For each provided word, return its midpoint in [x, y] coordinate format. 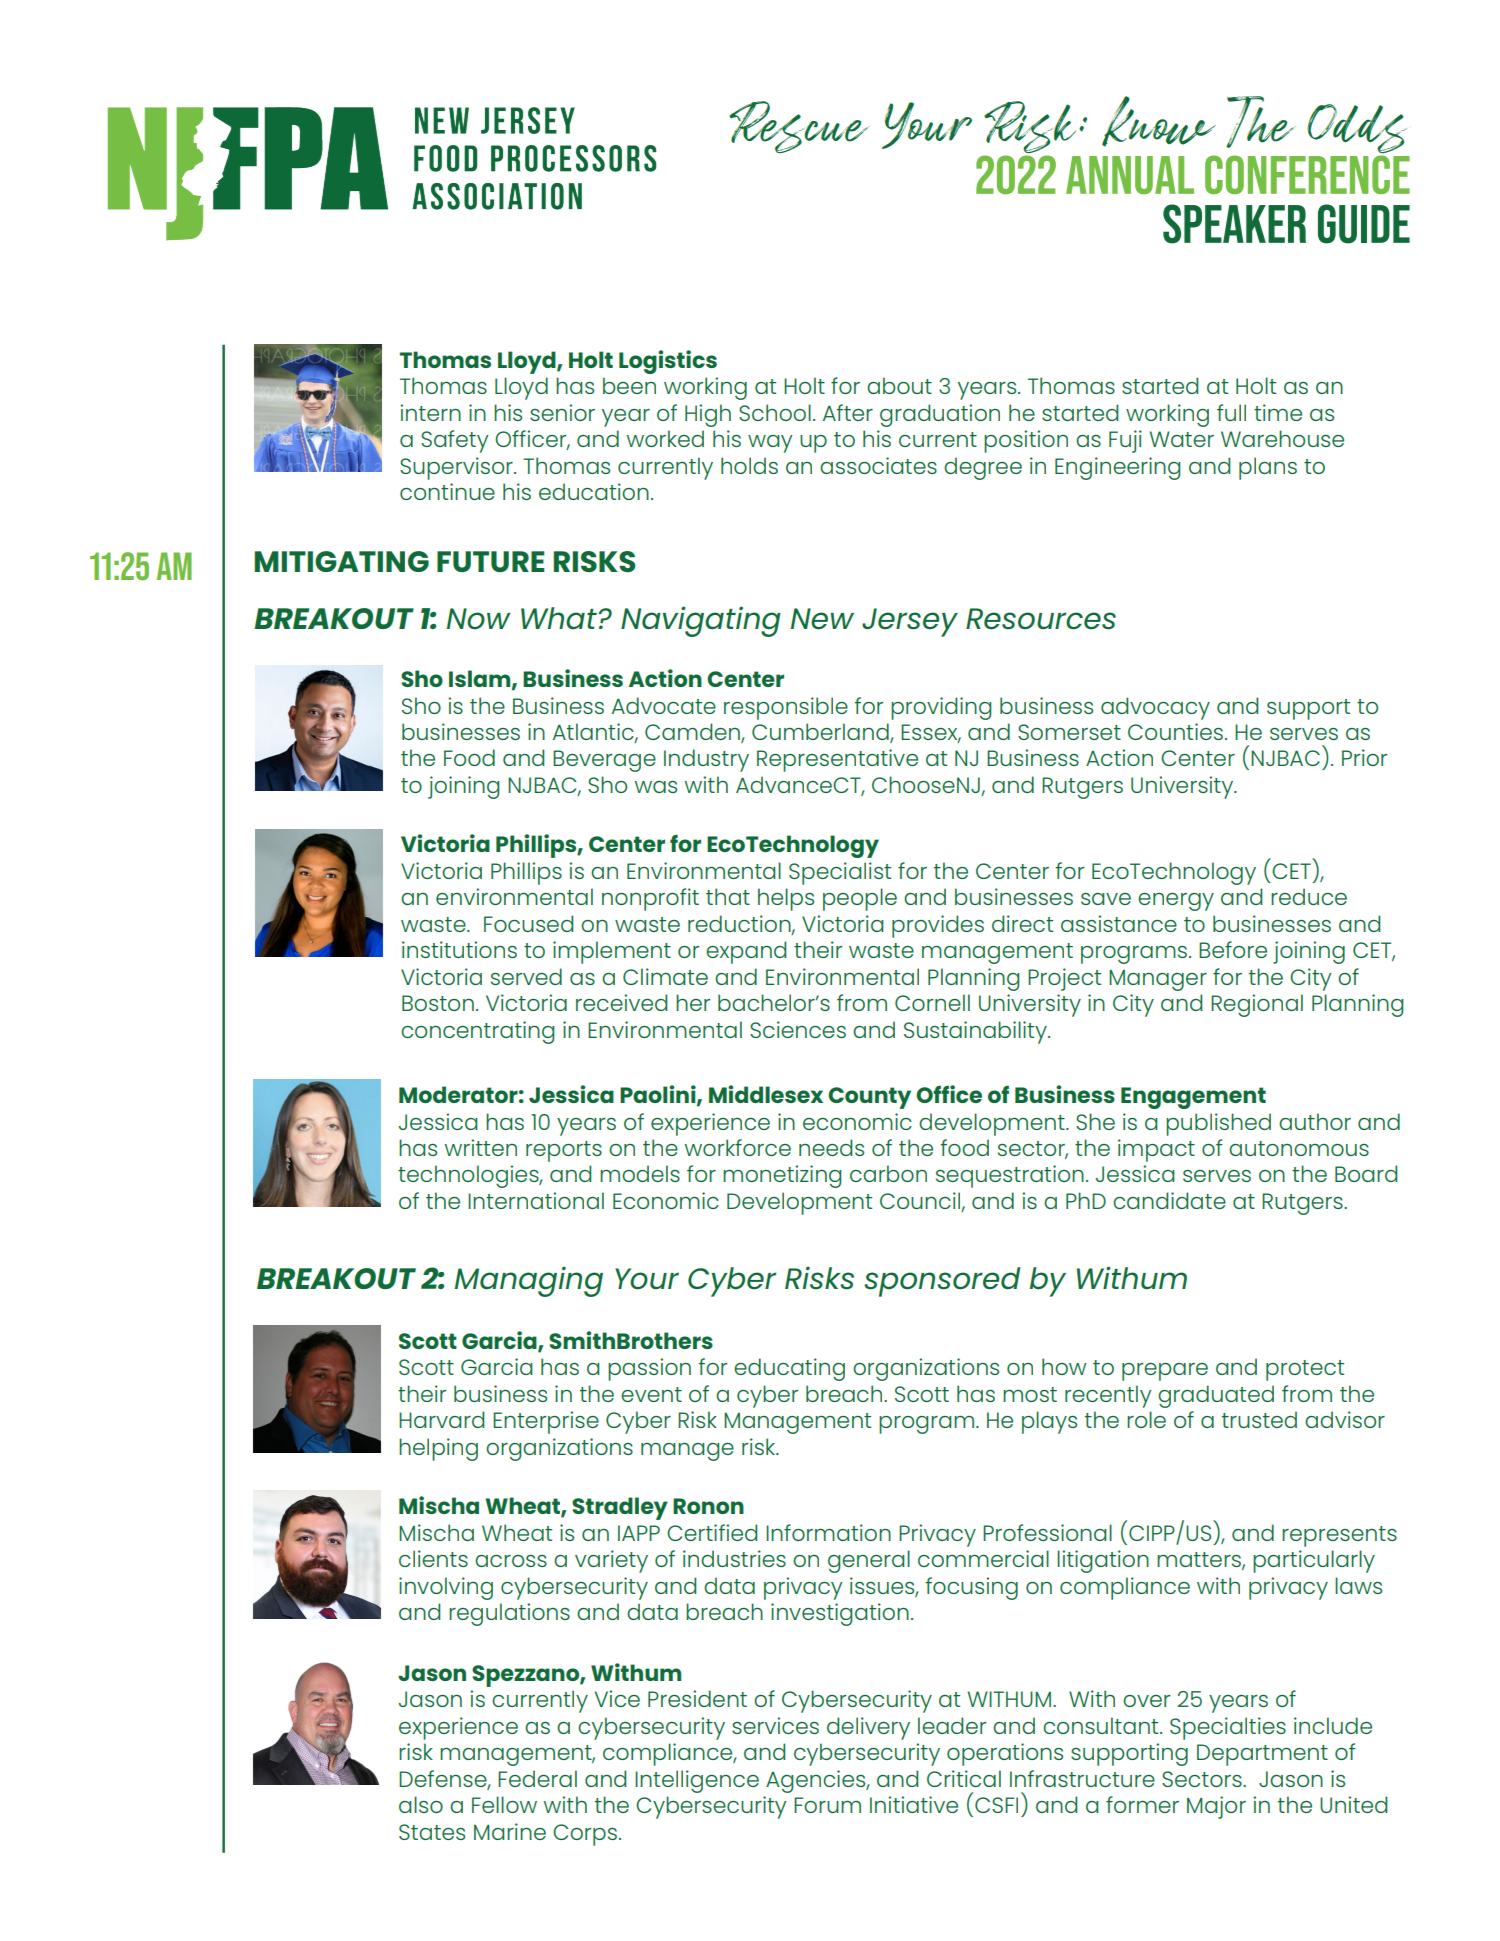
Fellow [504, 1804]
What [560, 618]
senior [562, 412]
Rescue [798, 127]
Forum [827, 1805]
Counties [1177, 731]
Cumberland [821, 733]
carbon [888, 1173]
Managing [529, 1281]
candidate [1169, 1200]
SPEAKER [1234, 224]
